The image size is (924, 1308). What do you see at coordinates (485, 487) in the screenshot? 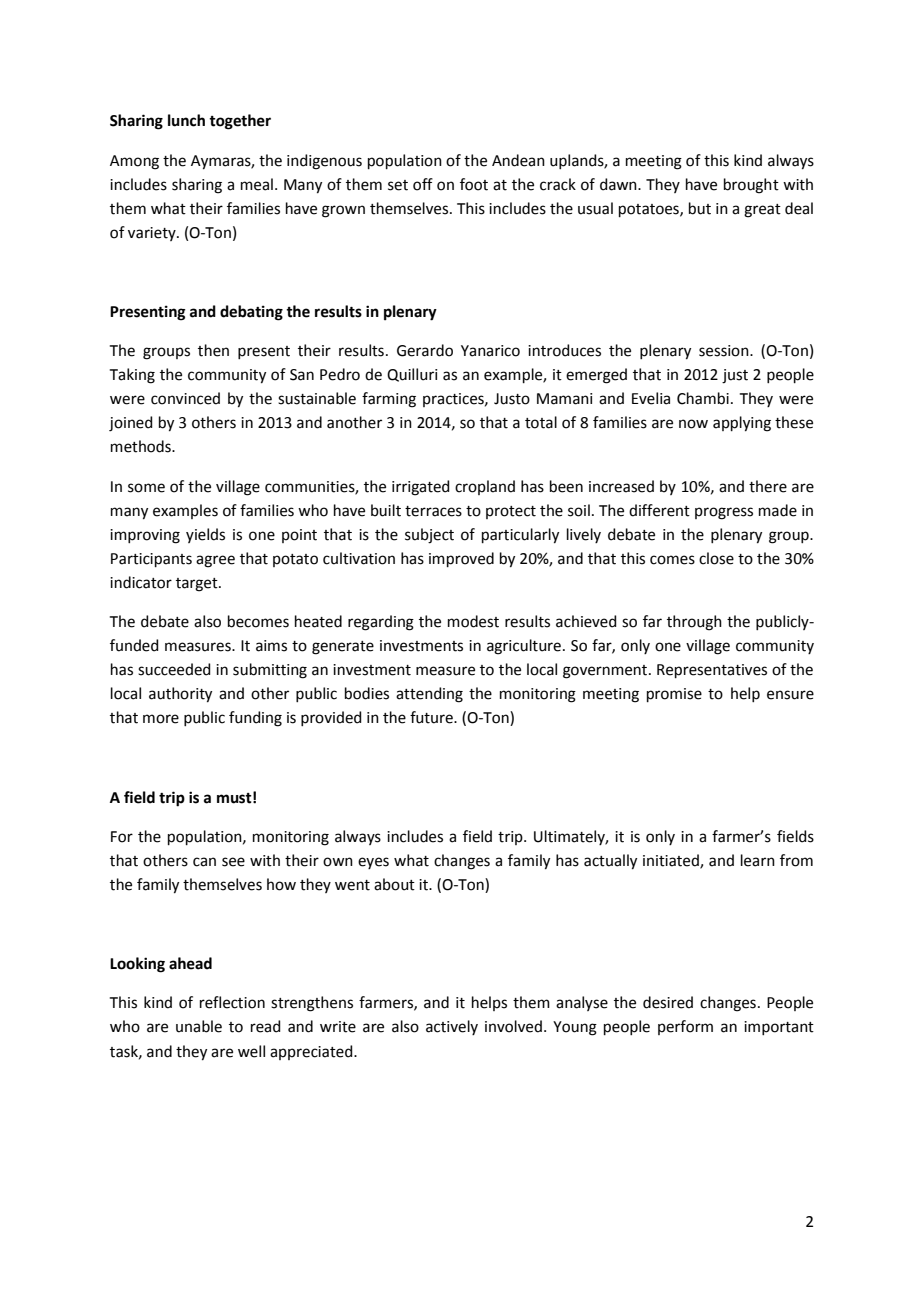
I see `cropland` at bounding box center [485, 487].
